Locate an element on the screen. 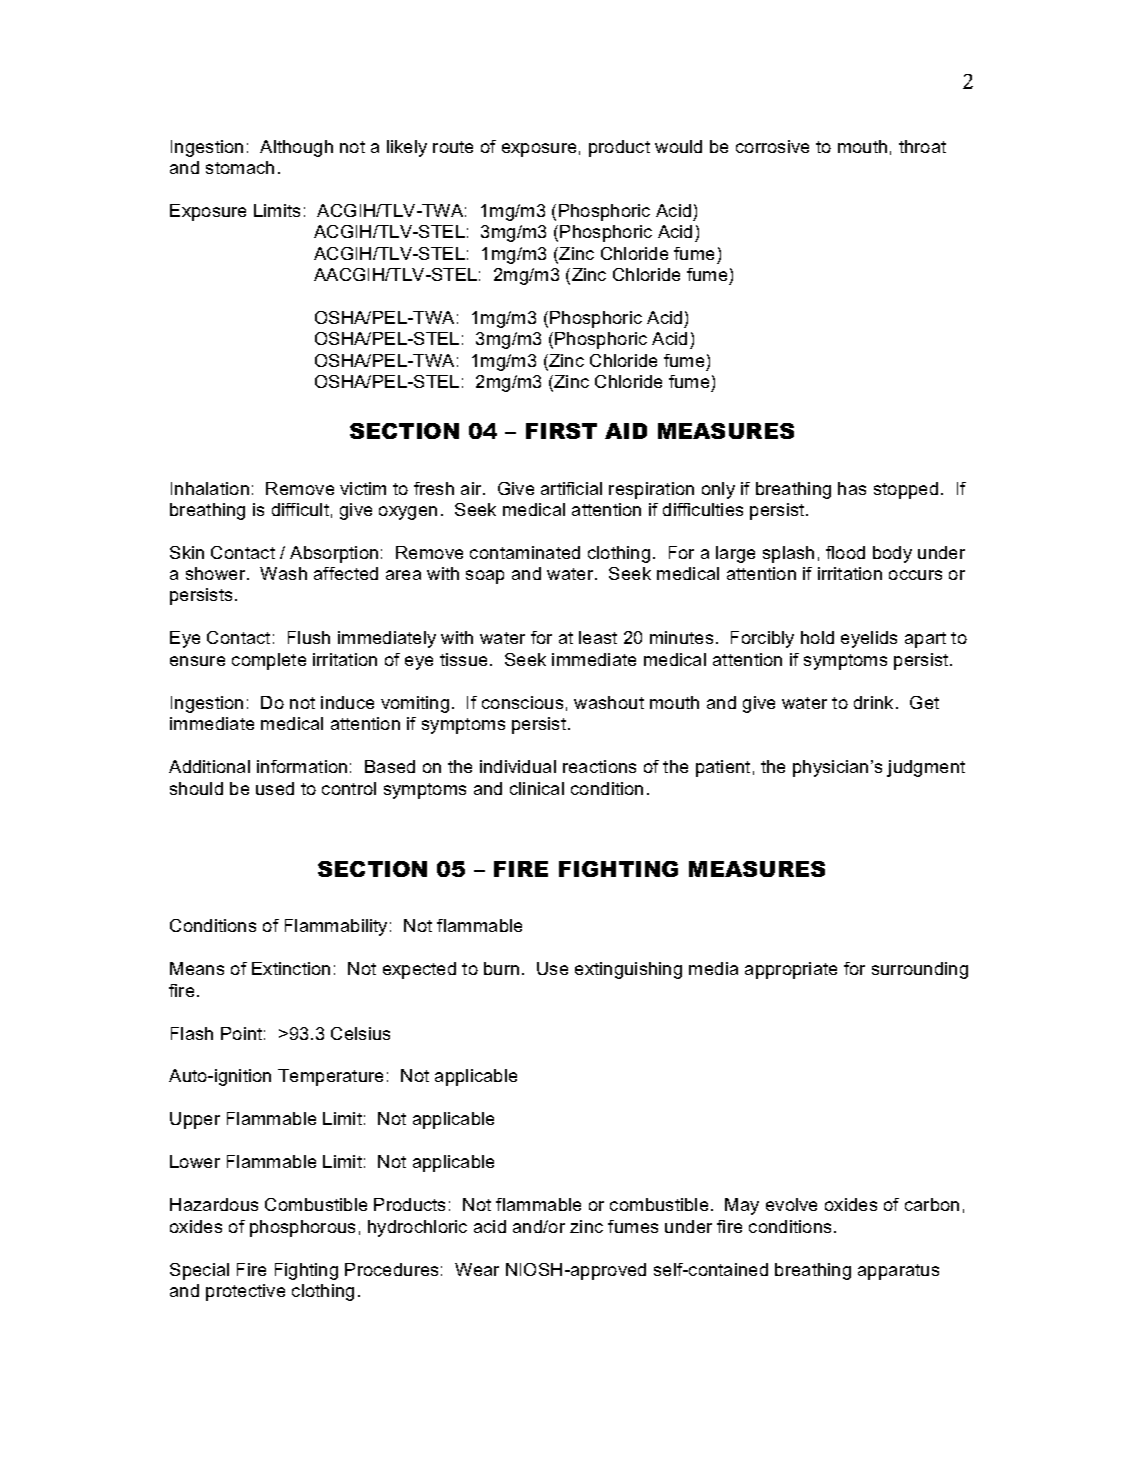 Image resolution: width=1141 pixels, height=1477 pixels. corrosive is located at coordinates (772, 146).
